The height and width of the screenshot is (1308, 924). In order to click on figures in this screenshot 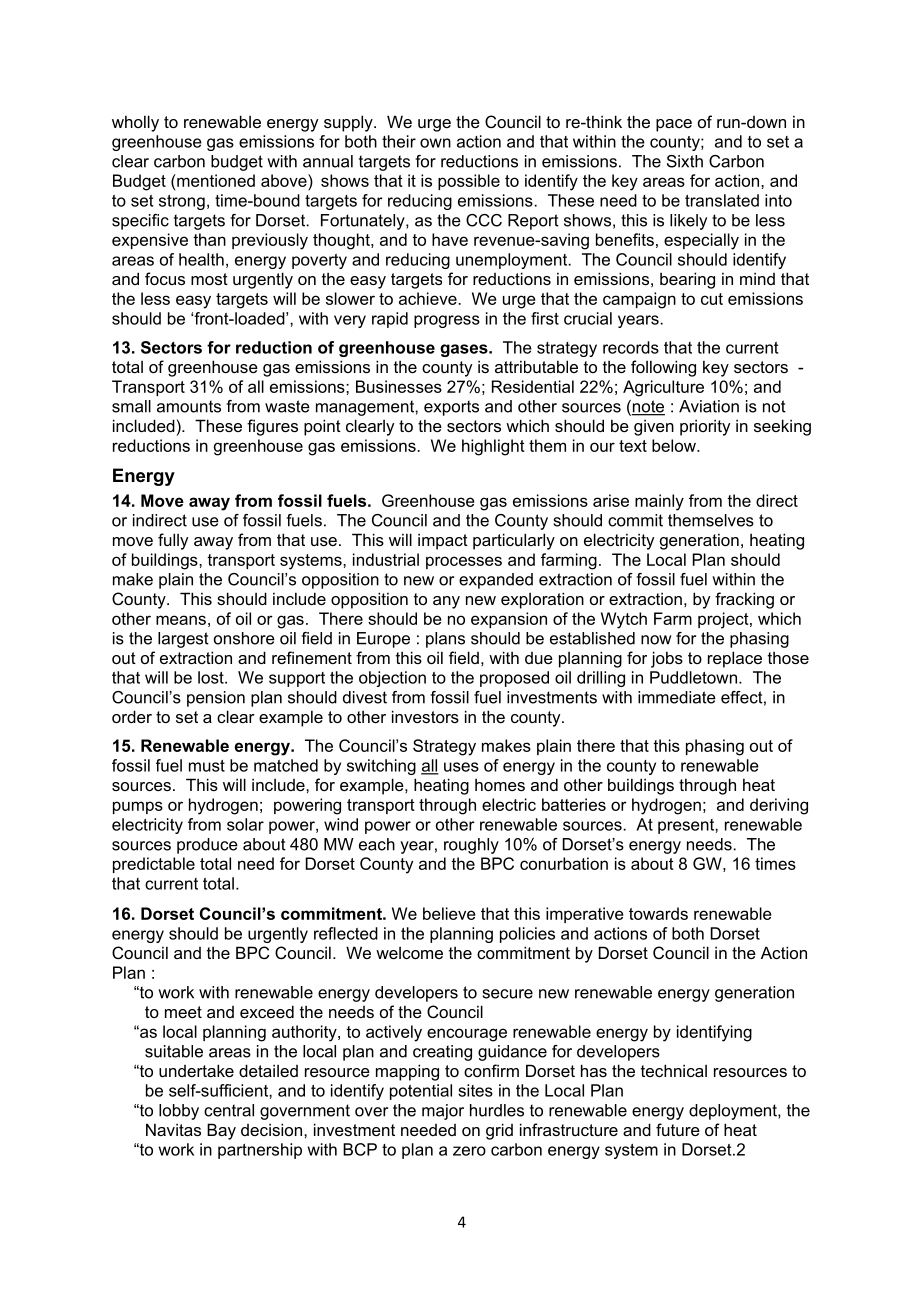, I will do `click(272, 427)`.
